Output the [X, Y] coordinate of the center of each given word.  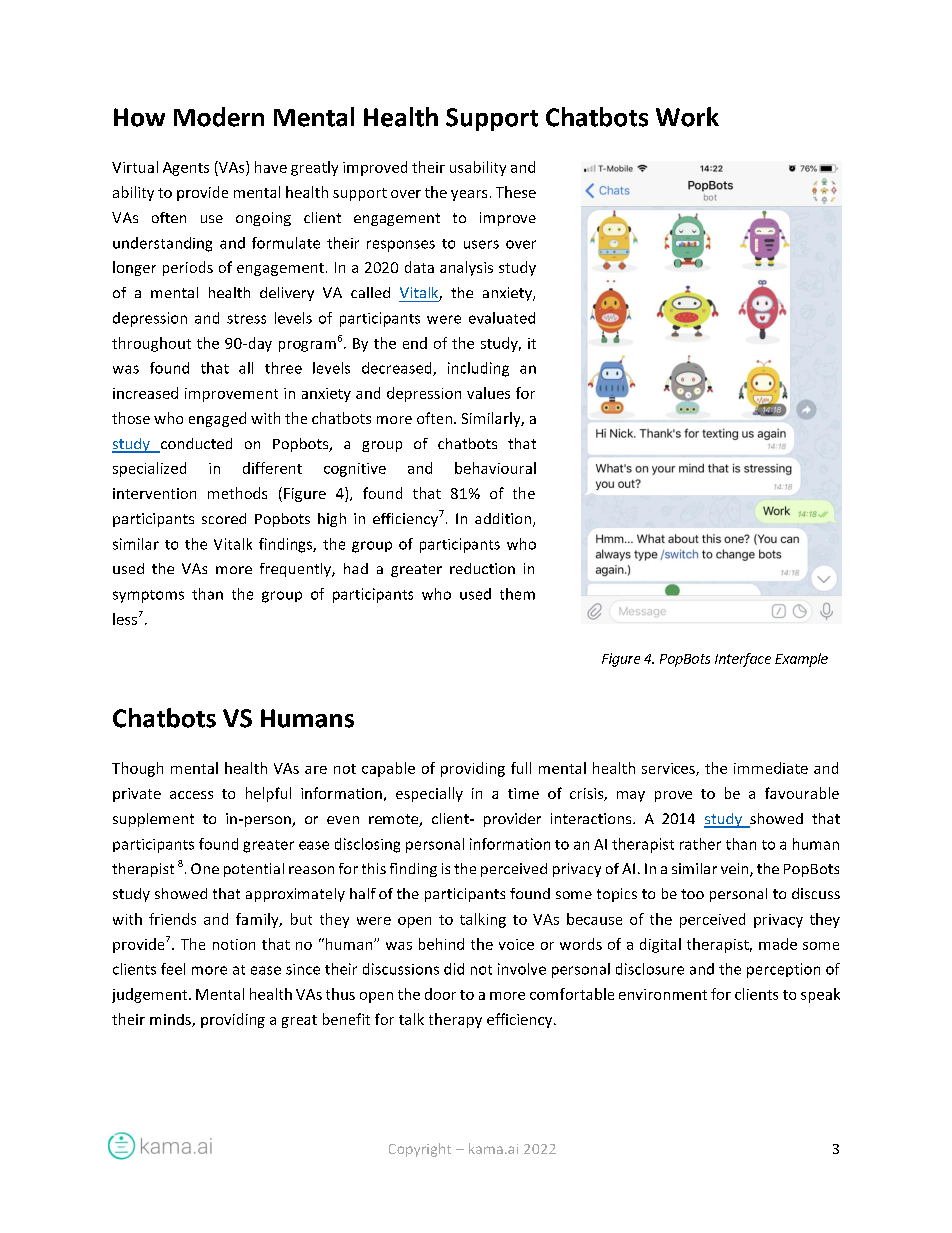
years [469, 195]
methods [237, 493]
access [191, 795]
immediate [771, 768]
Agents [186, 169]
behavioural [495, 468]
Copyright [420, 1150]
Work [687, 117]
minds [171, 1020]
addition [504, 520]
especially [429, 794]
